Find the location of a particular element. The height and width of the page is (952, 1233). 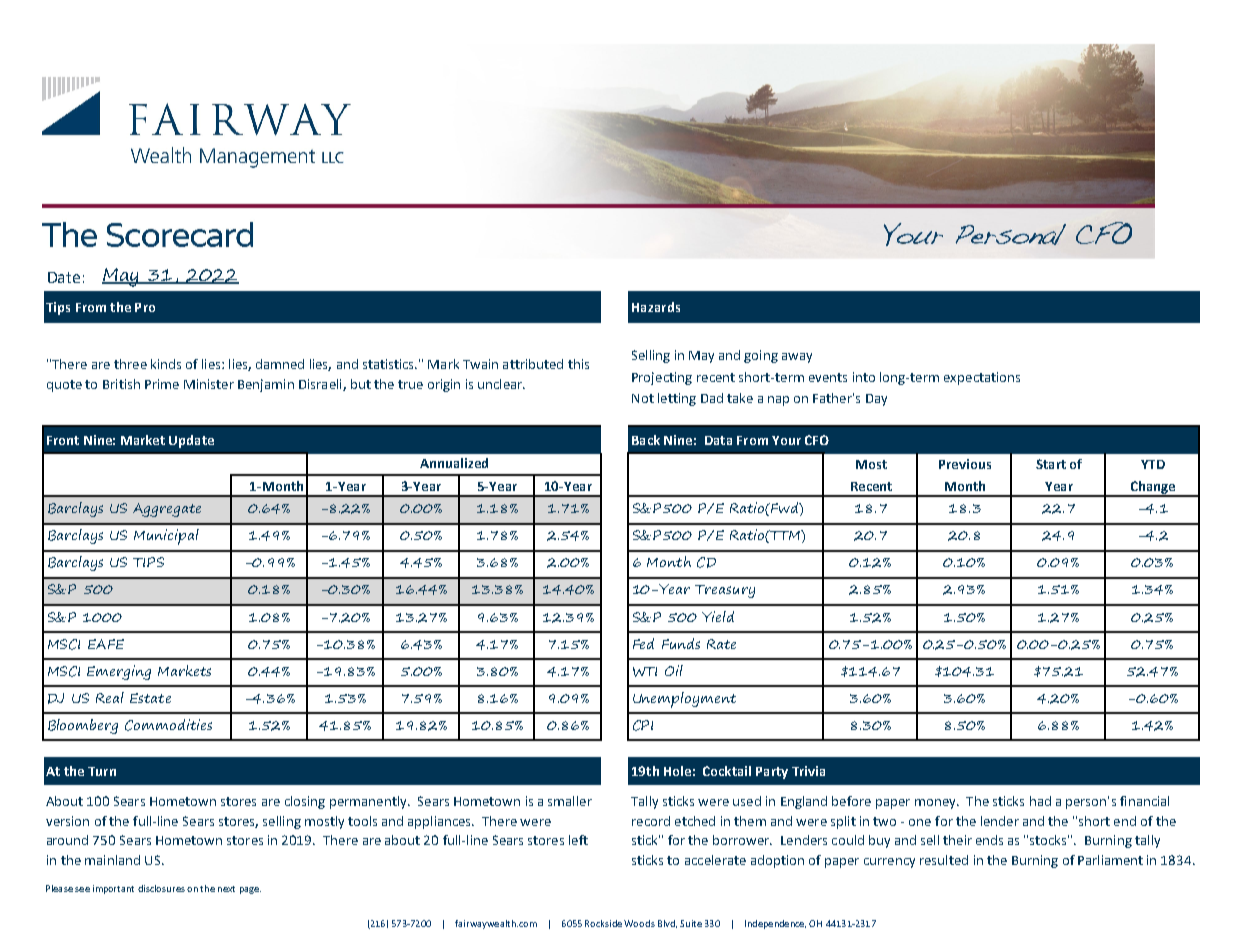

Hazards is located at coordinates (656, 307).
